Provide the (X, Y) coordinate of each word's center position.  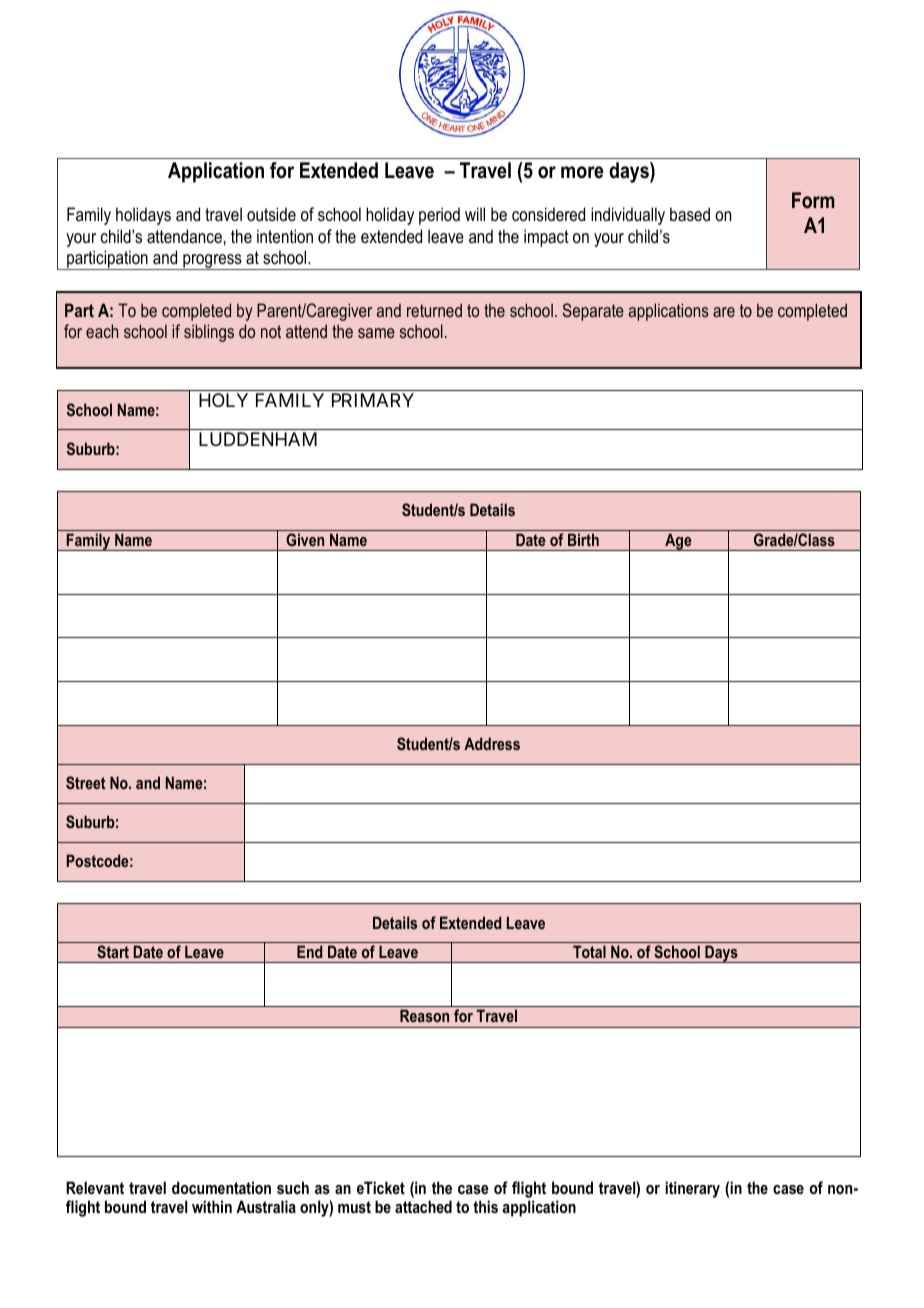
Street (85, 782)
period (439, 216)
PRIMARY (373, 400)
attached (423, 1206)
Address (492, 743)
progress (212, 262)
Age (678, 542)
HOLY (223, 400)
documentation (221, 1187)
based (690, 214)
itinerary (692, 1189)
